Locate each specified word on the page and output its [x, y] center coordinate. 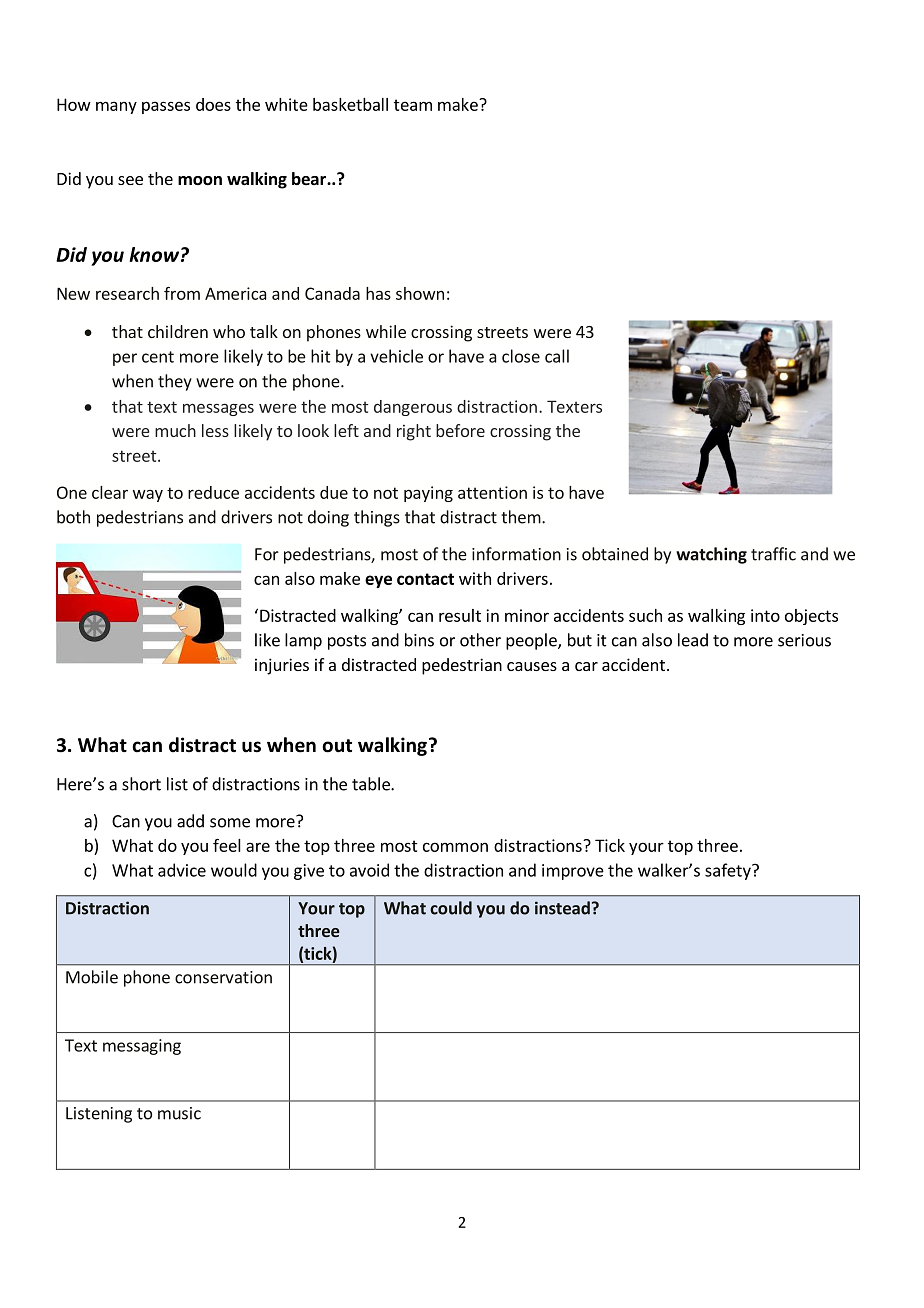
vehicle [396, 356]
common [455, 847]
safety [729, 871]
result [460, 615]
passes [166, 107]
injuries [282, 666]
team [413, 105]
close [521, 356]
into [765, 615]
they [175, 382]
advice [182, 870]
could [451, 908]
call [557, 356]
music [179, 1113]
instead [562, 908]
